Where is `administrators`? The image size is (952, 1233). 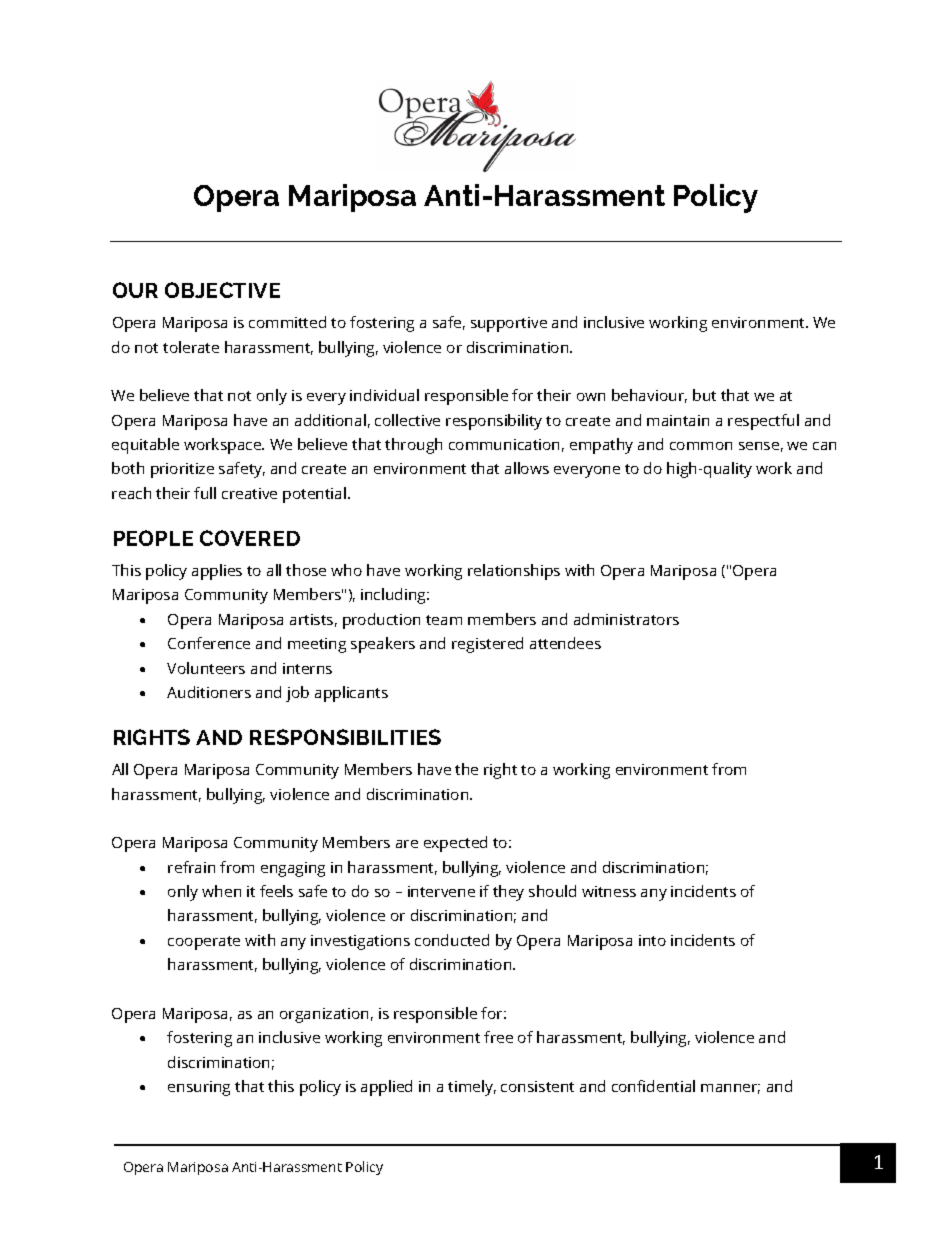 administrators is located at coordinates (626, 619).
